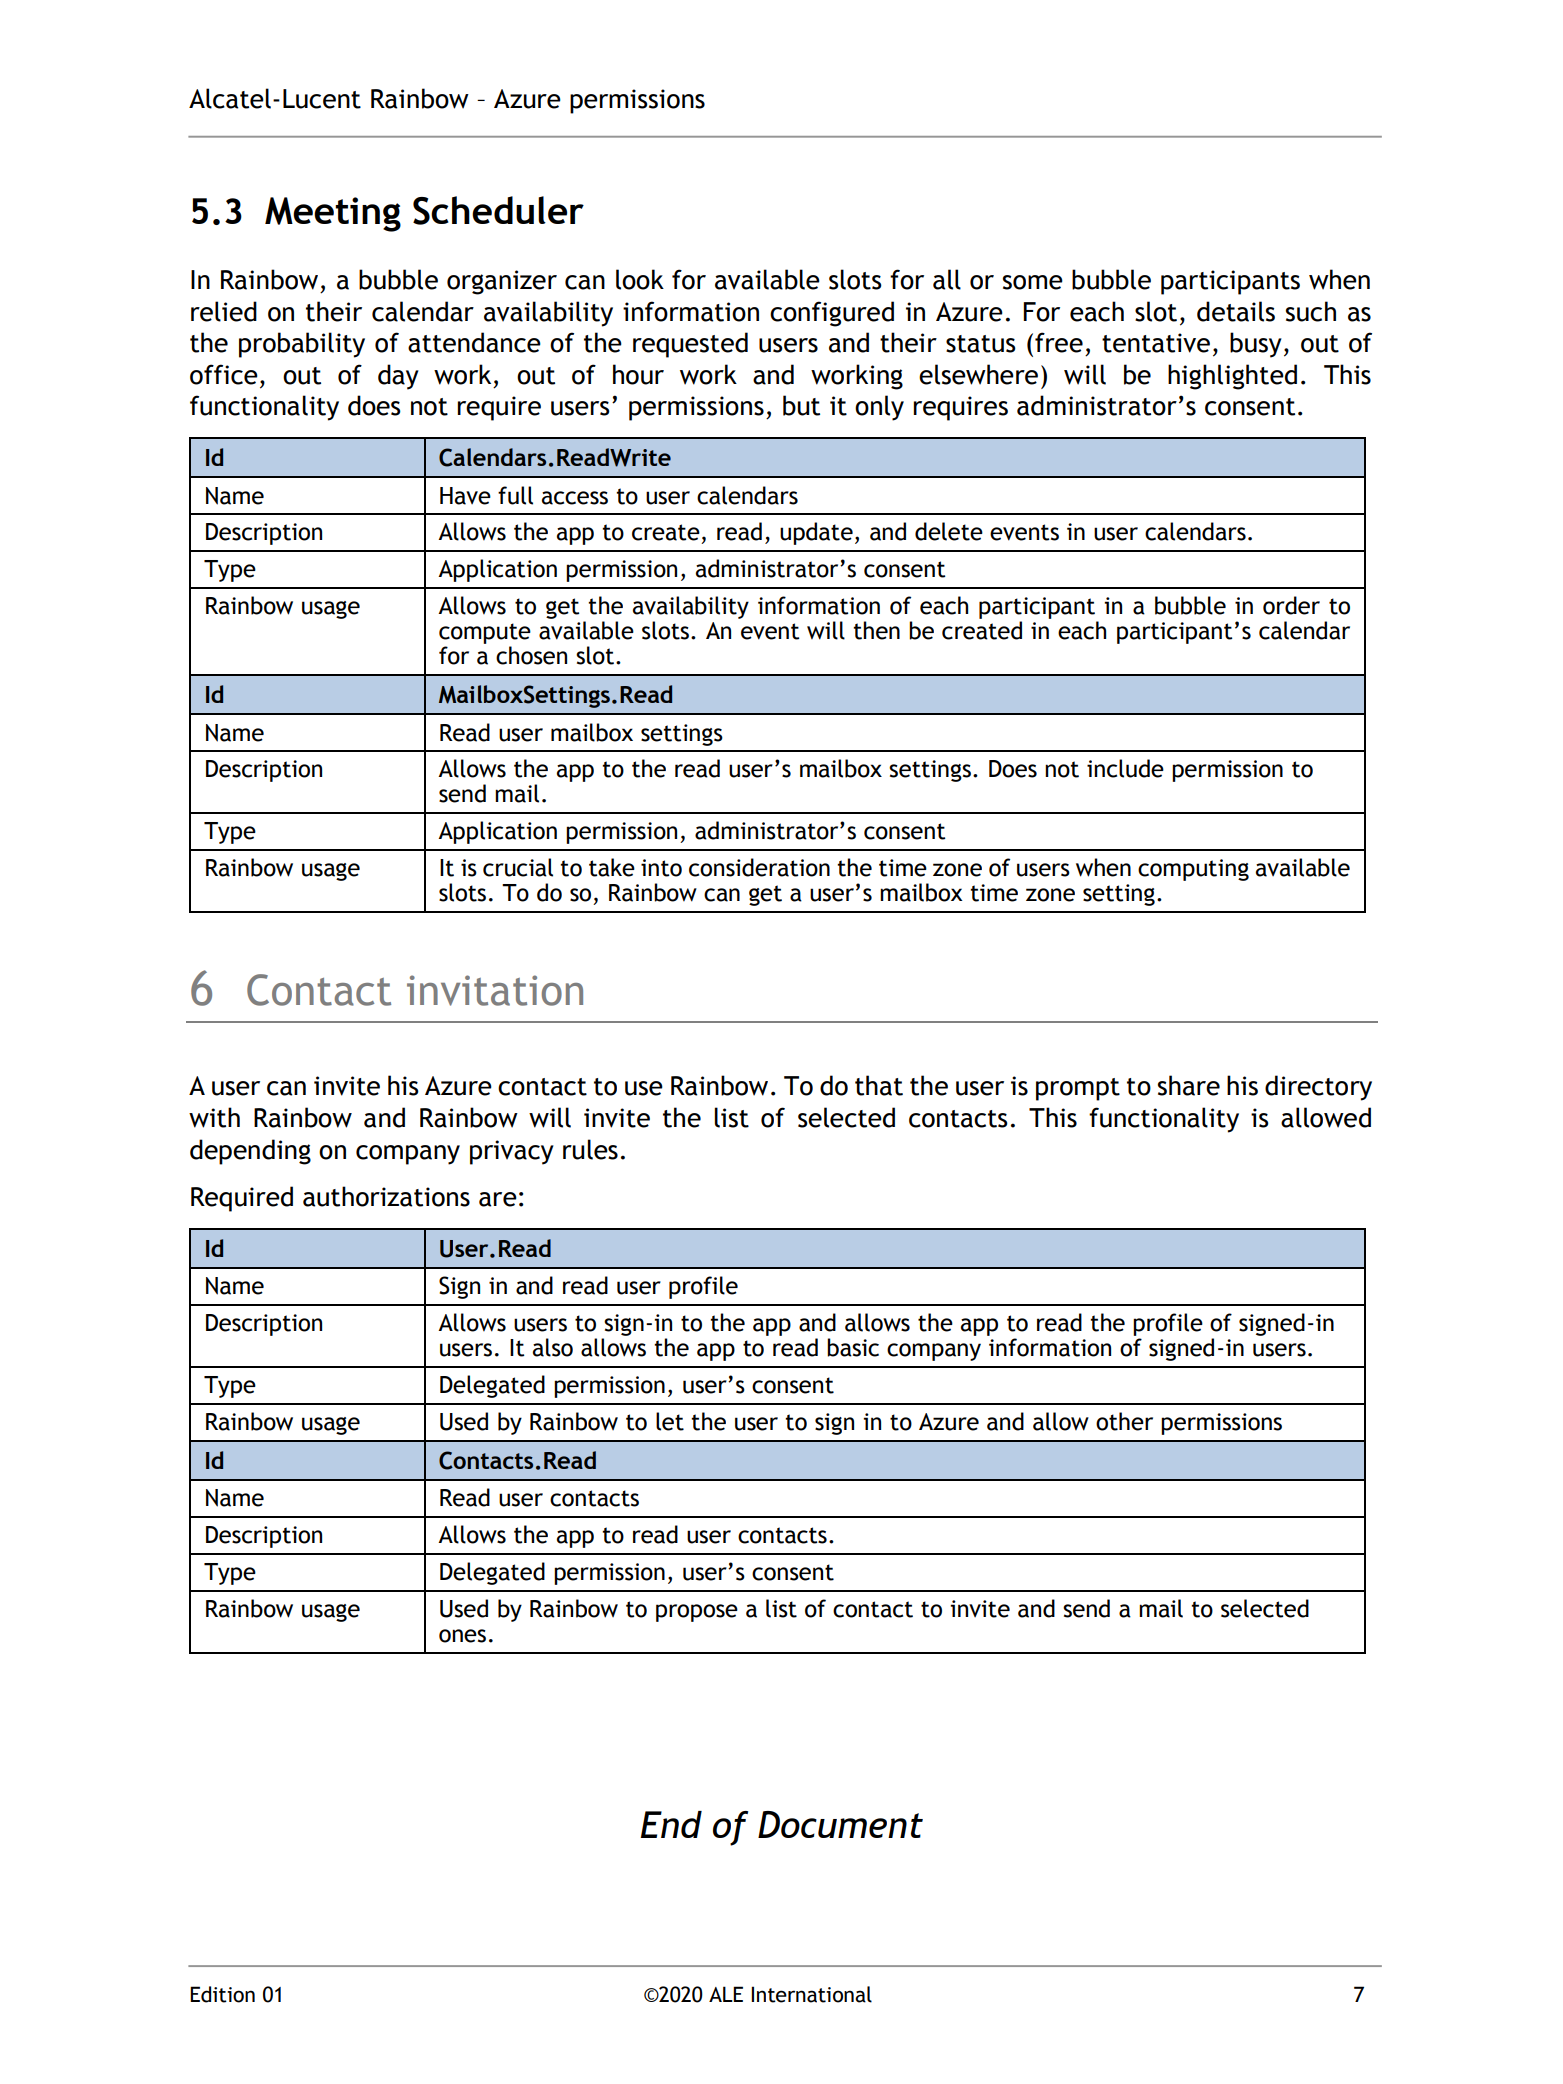 This page has width=1563, height=2084. I want to click on configured, so click(832, 314).
